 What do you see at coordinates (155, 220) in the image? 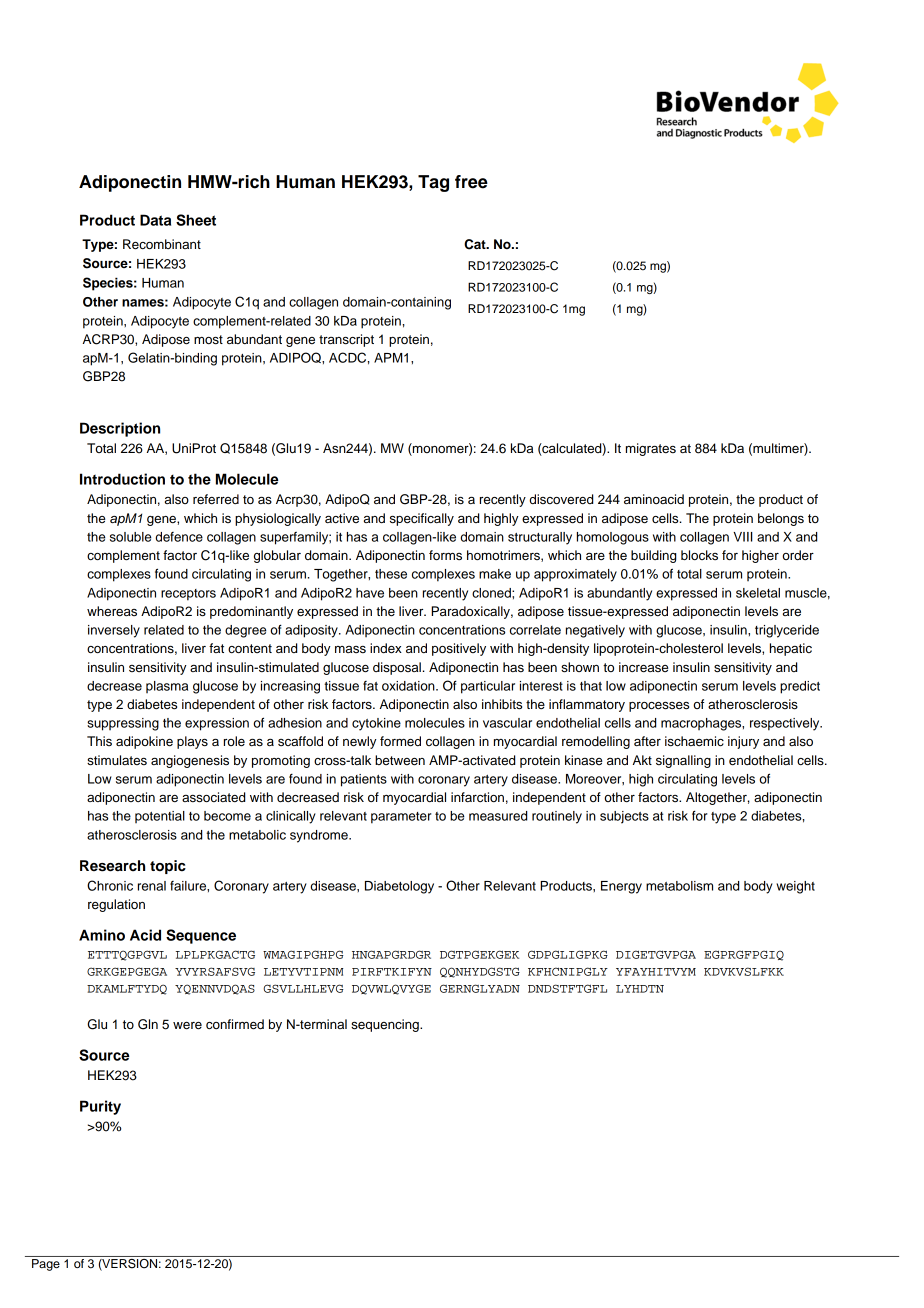
I see `Data` at bounding box center [155, 220].
